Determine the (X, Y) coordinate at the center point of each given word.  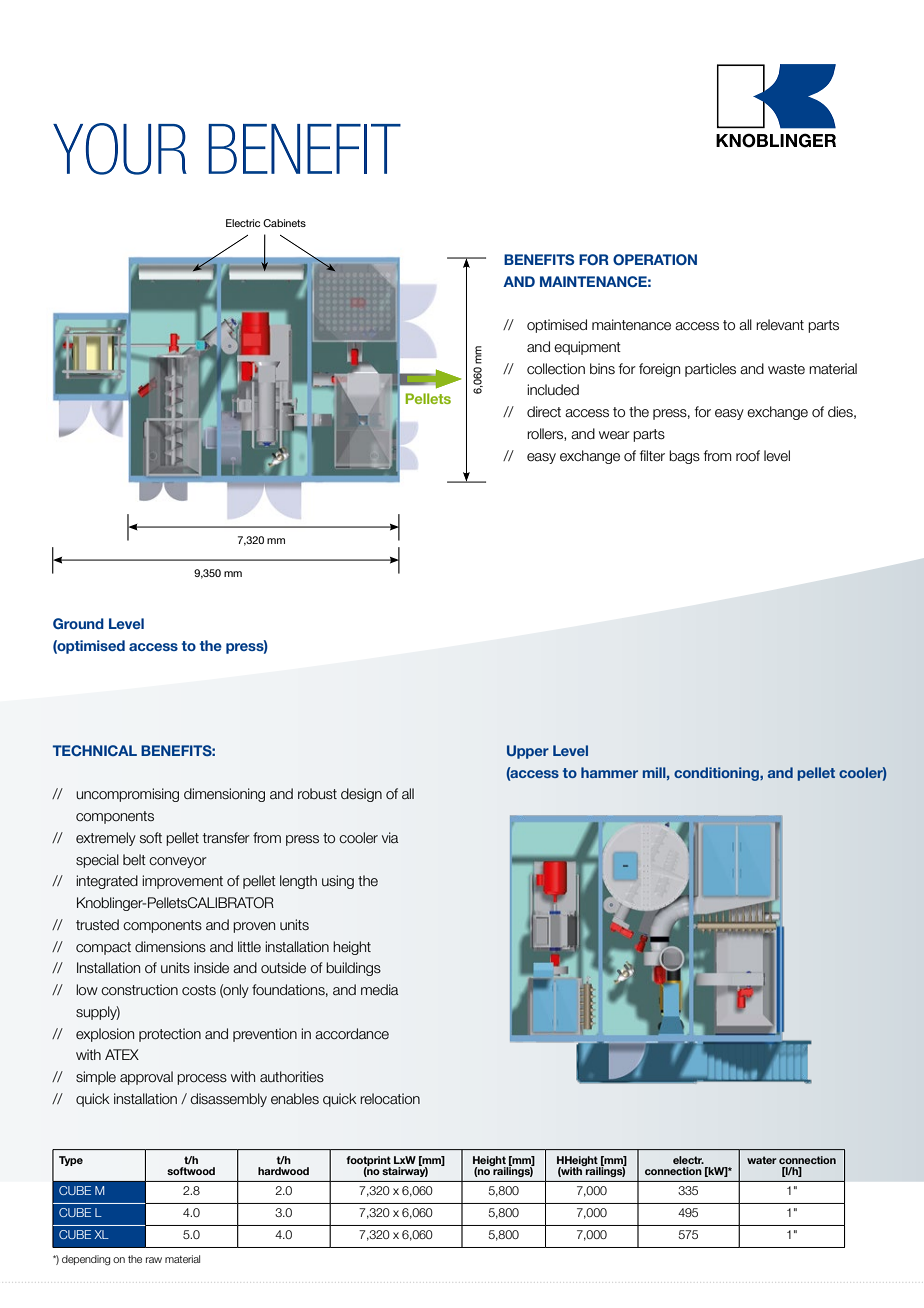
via (390, 838)
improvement (182, 882)
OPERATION (655, 259)
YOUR (120, 149)
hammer (609, 772)
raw (154, 1260)
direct (544, 412)
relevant (780, 325)
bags (684, 457)
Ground (78, 623)
